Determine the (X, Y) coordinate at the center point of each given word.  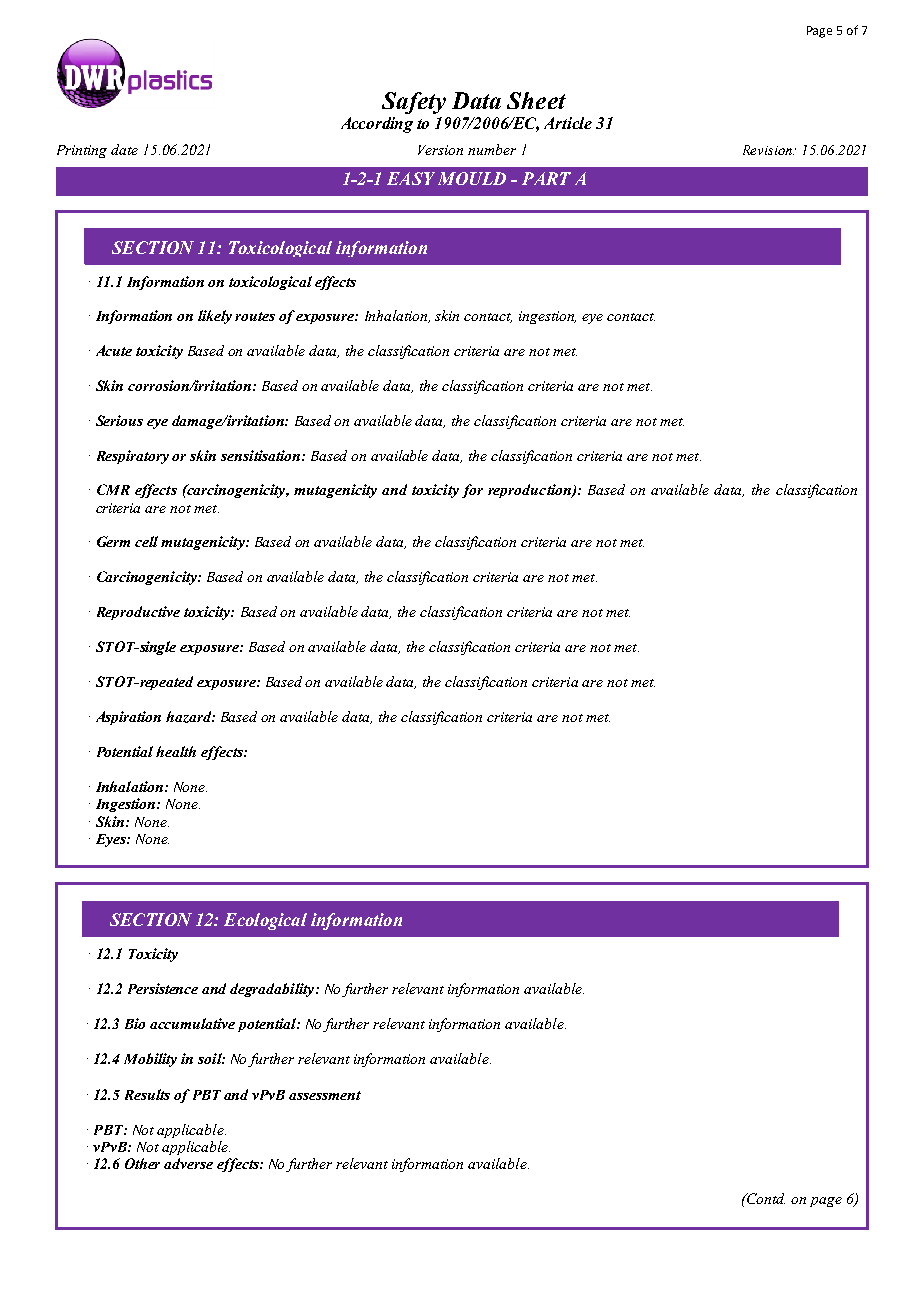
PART (546, 178)
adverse (188, 1163)
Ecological (265, 921)
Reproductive (138, 613)
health (176, 751)
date (124, 149)
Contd (765, 1198)
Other (142, 1163)
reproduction (530, 491)
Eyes (112, 840)
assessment (325, 1095)
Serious (119, 420)
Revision (768, 150)
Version (440, 150)
